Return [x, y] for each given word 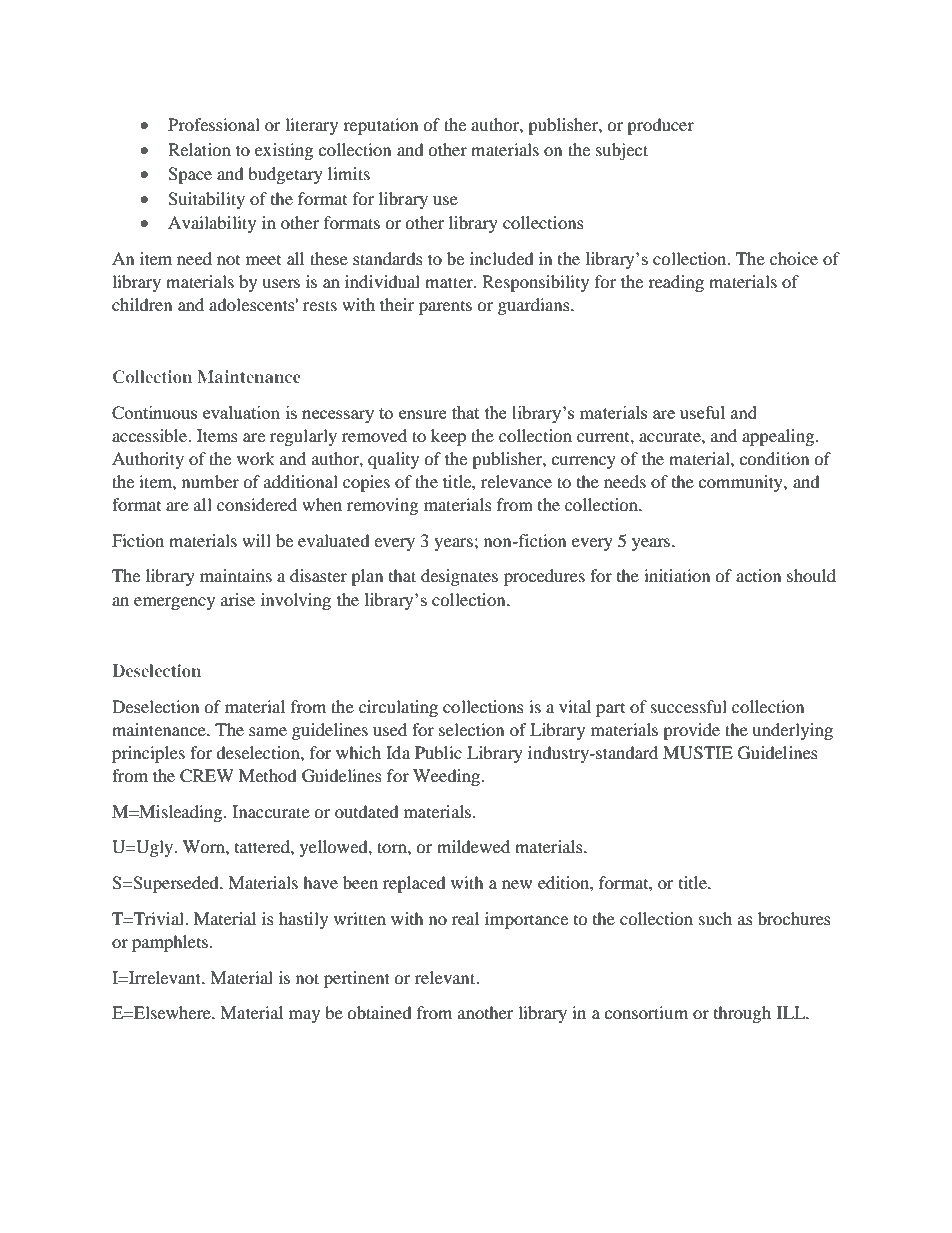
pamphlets [170, 943]
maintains [236, 575]
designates [459, 577]
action [758, 575]
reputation [380, 126]
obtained [379, 1012]
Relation [199, 149]
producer [660, 126]
